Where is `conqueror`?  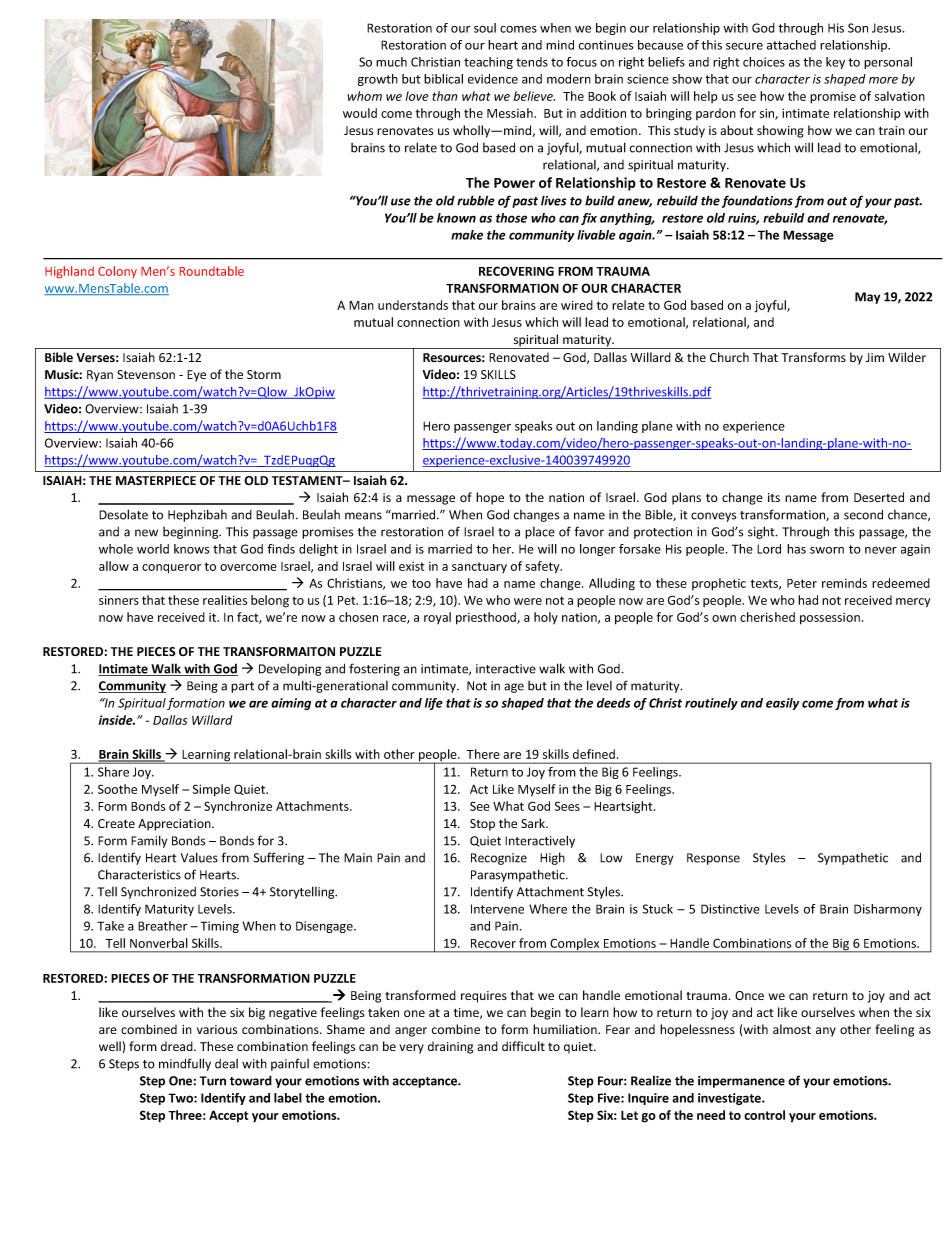 conqueror is located at coordinates (171, 569).
